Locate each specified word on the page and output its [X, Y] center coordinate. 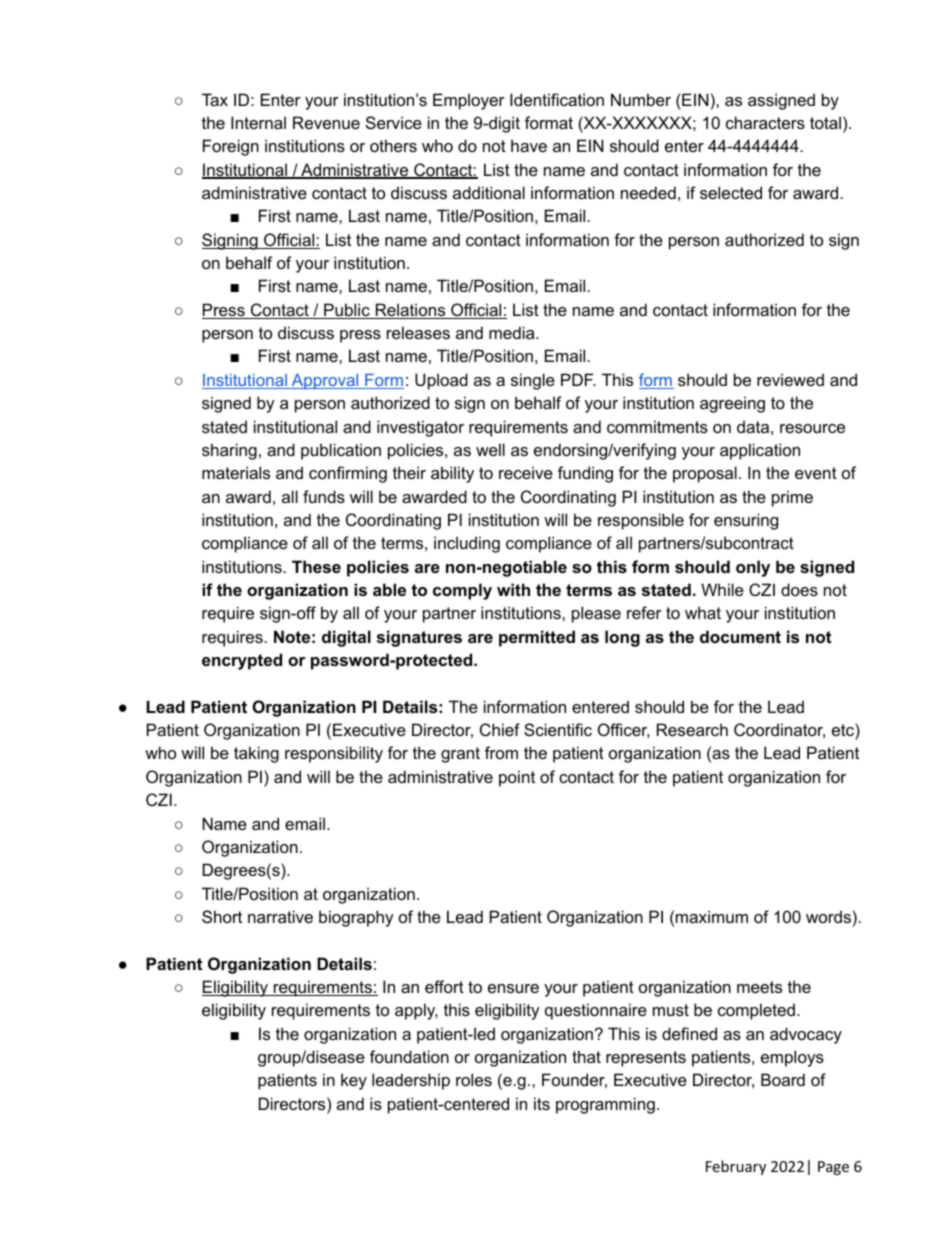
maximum [712, 916]
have [529, 145]
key [354, 1081]
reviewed [790, 379]
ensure [513, 988]
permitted [537, 638]
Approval [325, 382]
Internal [258, 122]
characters [765, 122]
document [740, 636]
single [533, 381]
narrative [280, 916]
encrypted [242, 661]
